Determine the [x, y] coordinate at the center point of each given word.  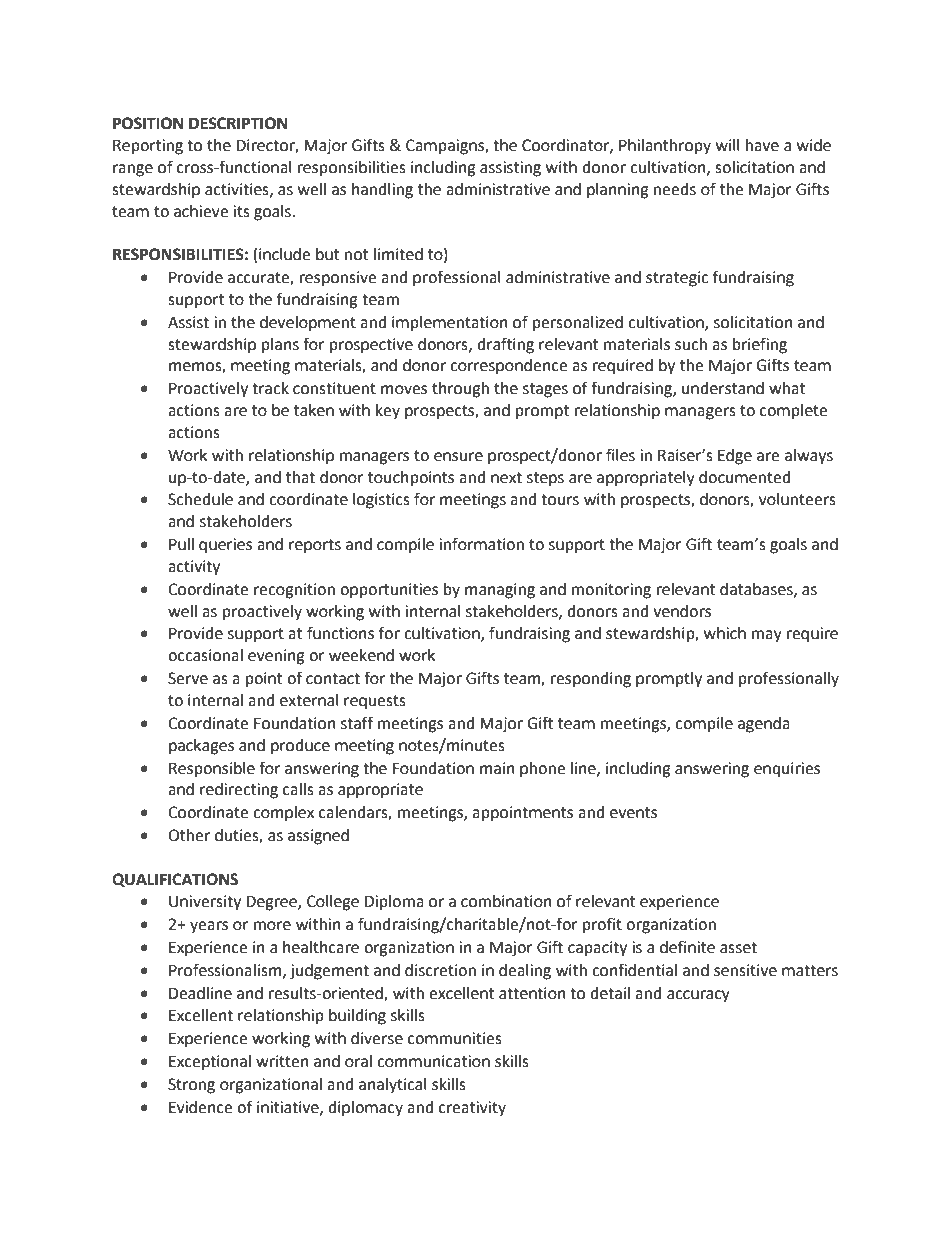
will [728, 145]
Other [189, 835]
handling [382, 191]
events [633, 813]
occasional [205, 655]
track [270, 388]
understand [723, 388]
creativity [472, 1109]
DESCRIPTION [238, 123]
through [460, 390]
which [725, 633]
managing [500, 591]
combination [506, 901]
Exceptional [210, 1063]
